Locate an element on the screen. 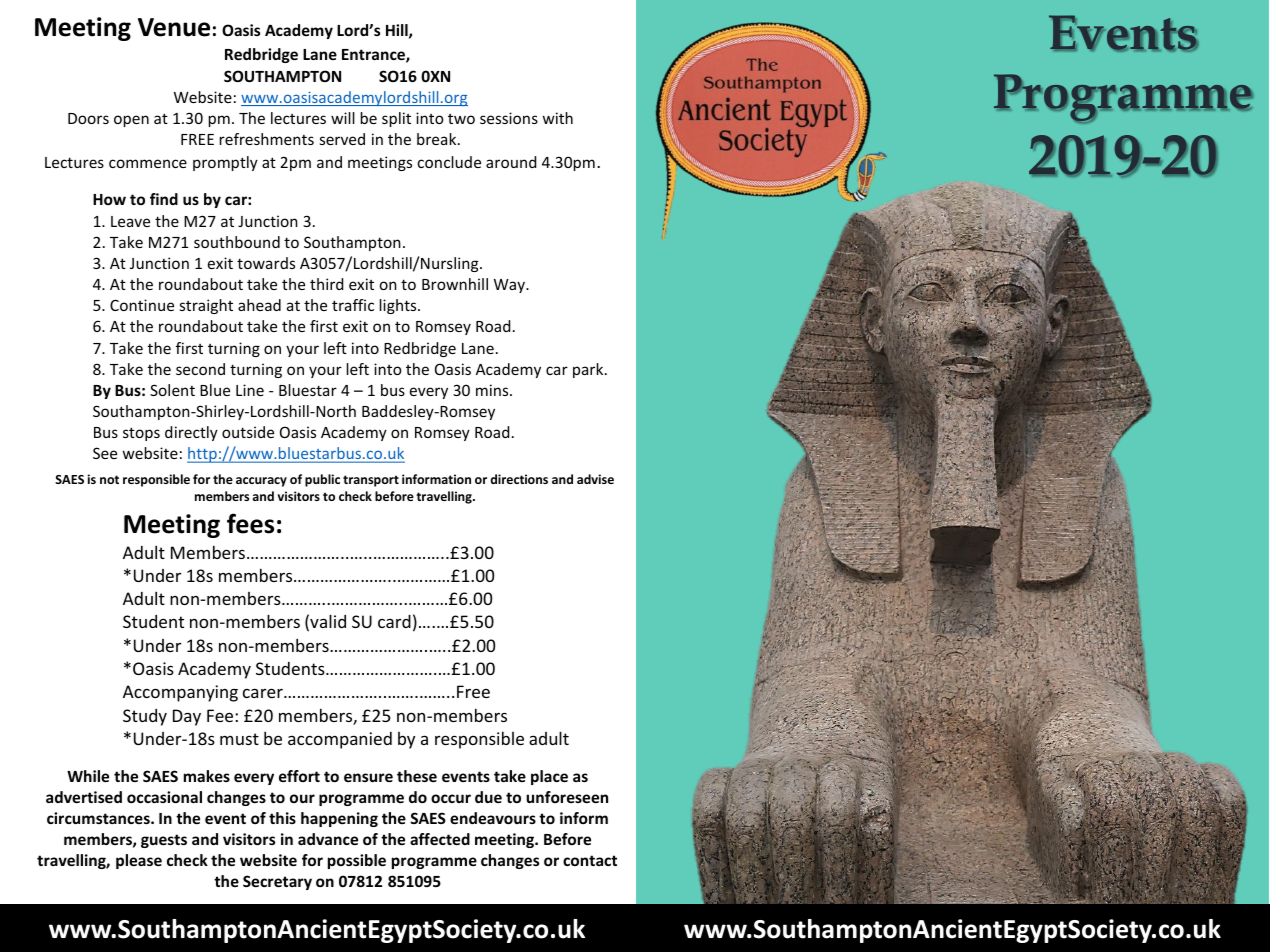 This screenshot has width=1270, height=952. possible is located at coordinates (357, 861).
